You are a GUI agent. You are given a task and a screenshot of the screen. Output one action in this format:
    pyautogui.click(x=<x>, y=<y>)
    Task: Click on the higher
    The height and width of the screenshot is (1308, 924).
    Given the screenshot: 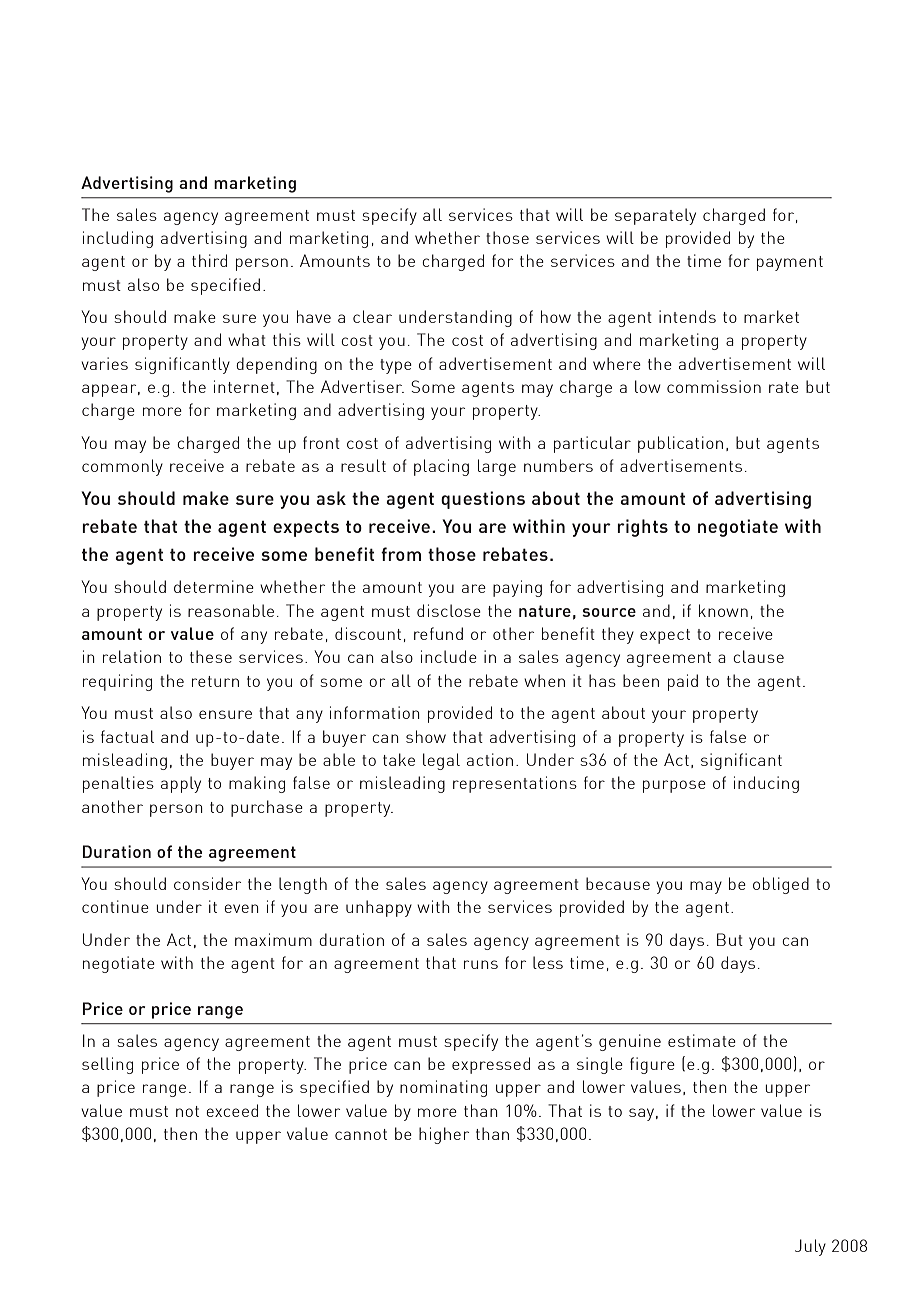 What is the action you would take?
    pyautogui.click(x=444, y=1135)
